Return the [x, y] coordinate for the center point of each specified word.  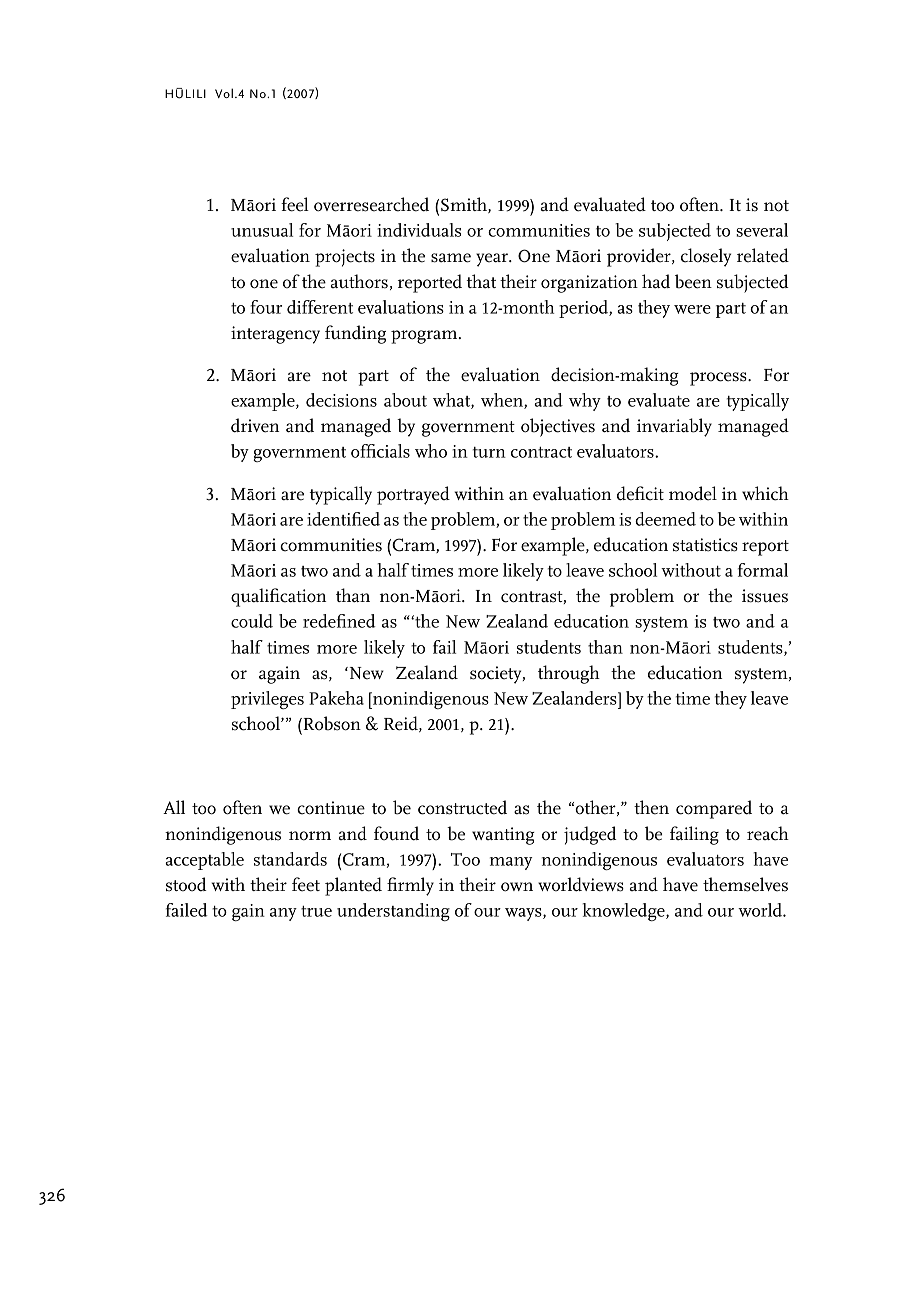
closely [706, 257]
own [517, 887]
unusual [262, 230]
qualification [278, 597]
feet [306, 884]
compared [714, 809]
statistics [705, 545]
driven [255, 425]
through [569, 674]
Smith [465, 205]
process [719, 379]
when [503, 401]
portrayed [413, 495]
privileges [267, 700]
